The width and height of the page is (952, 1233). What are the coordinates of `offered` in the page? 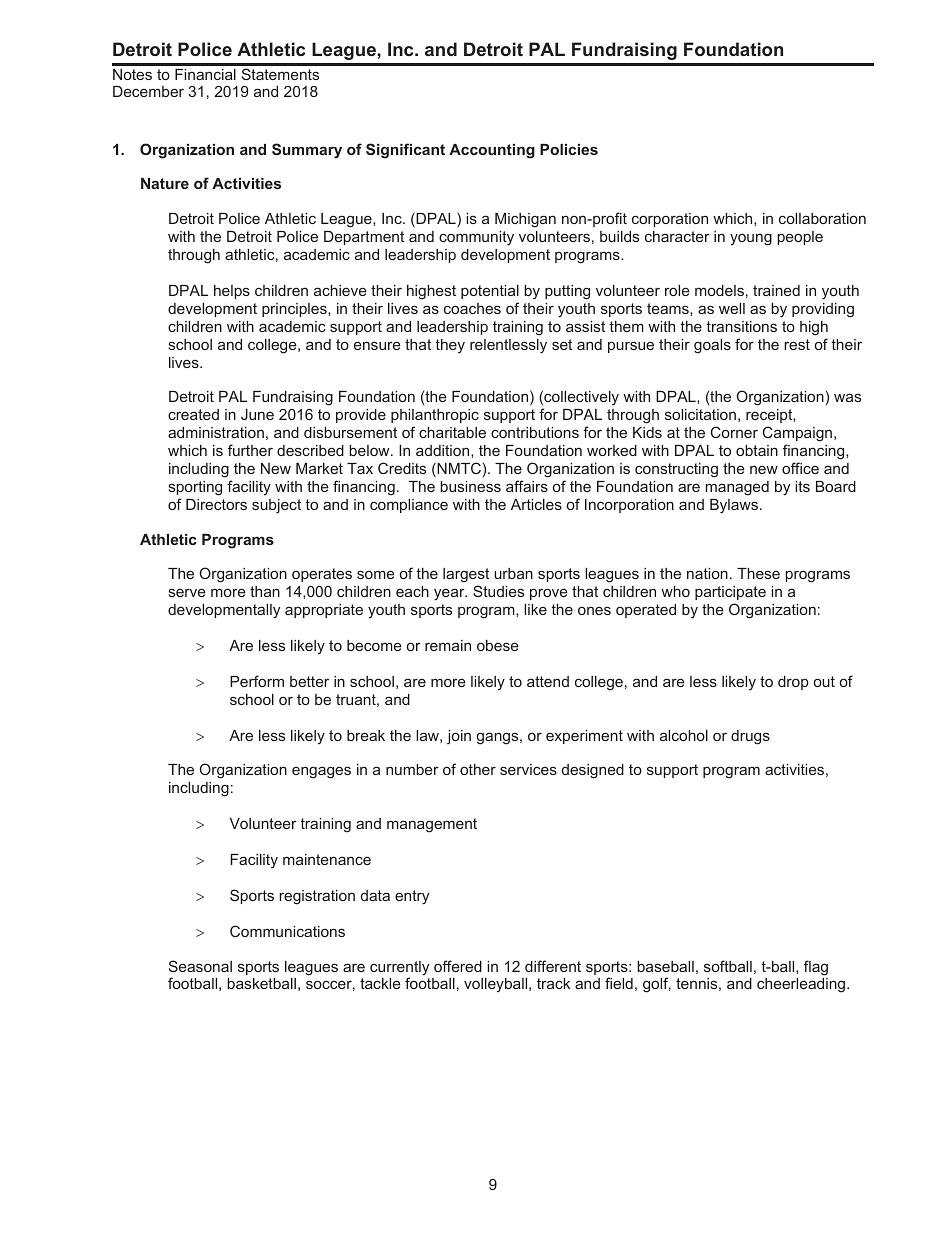 It's located at (458, 966).
